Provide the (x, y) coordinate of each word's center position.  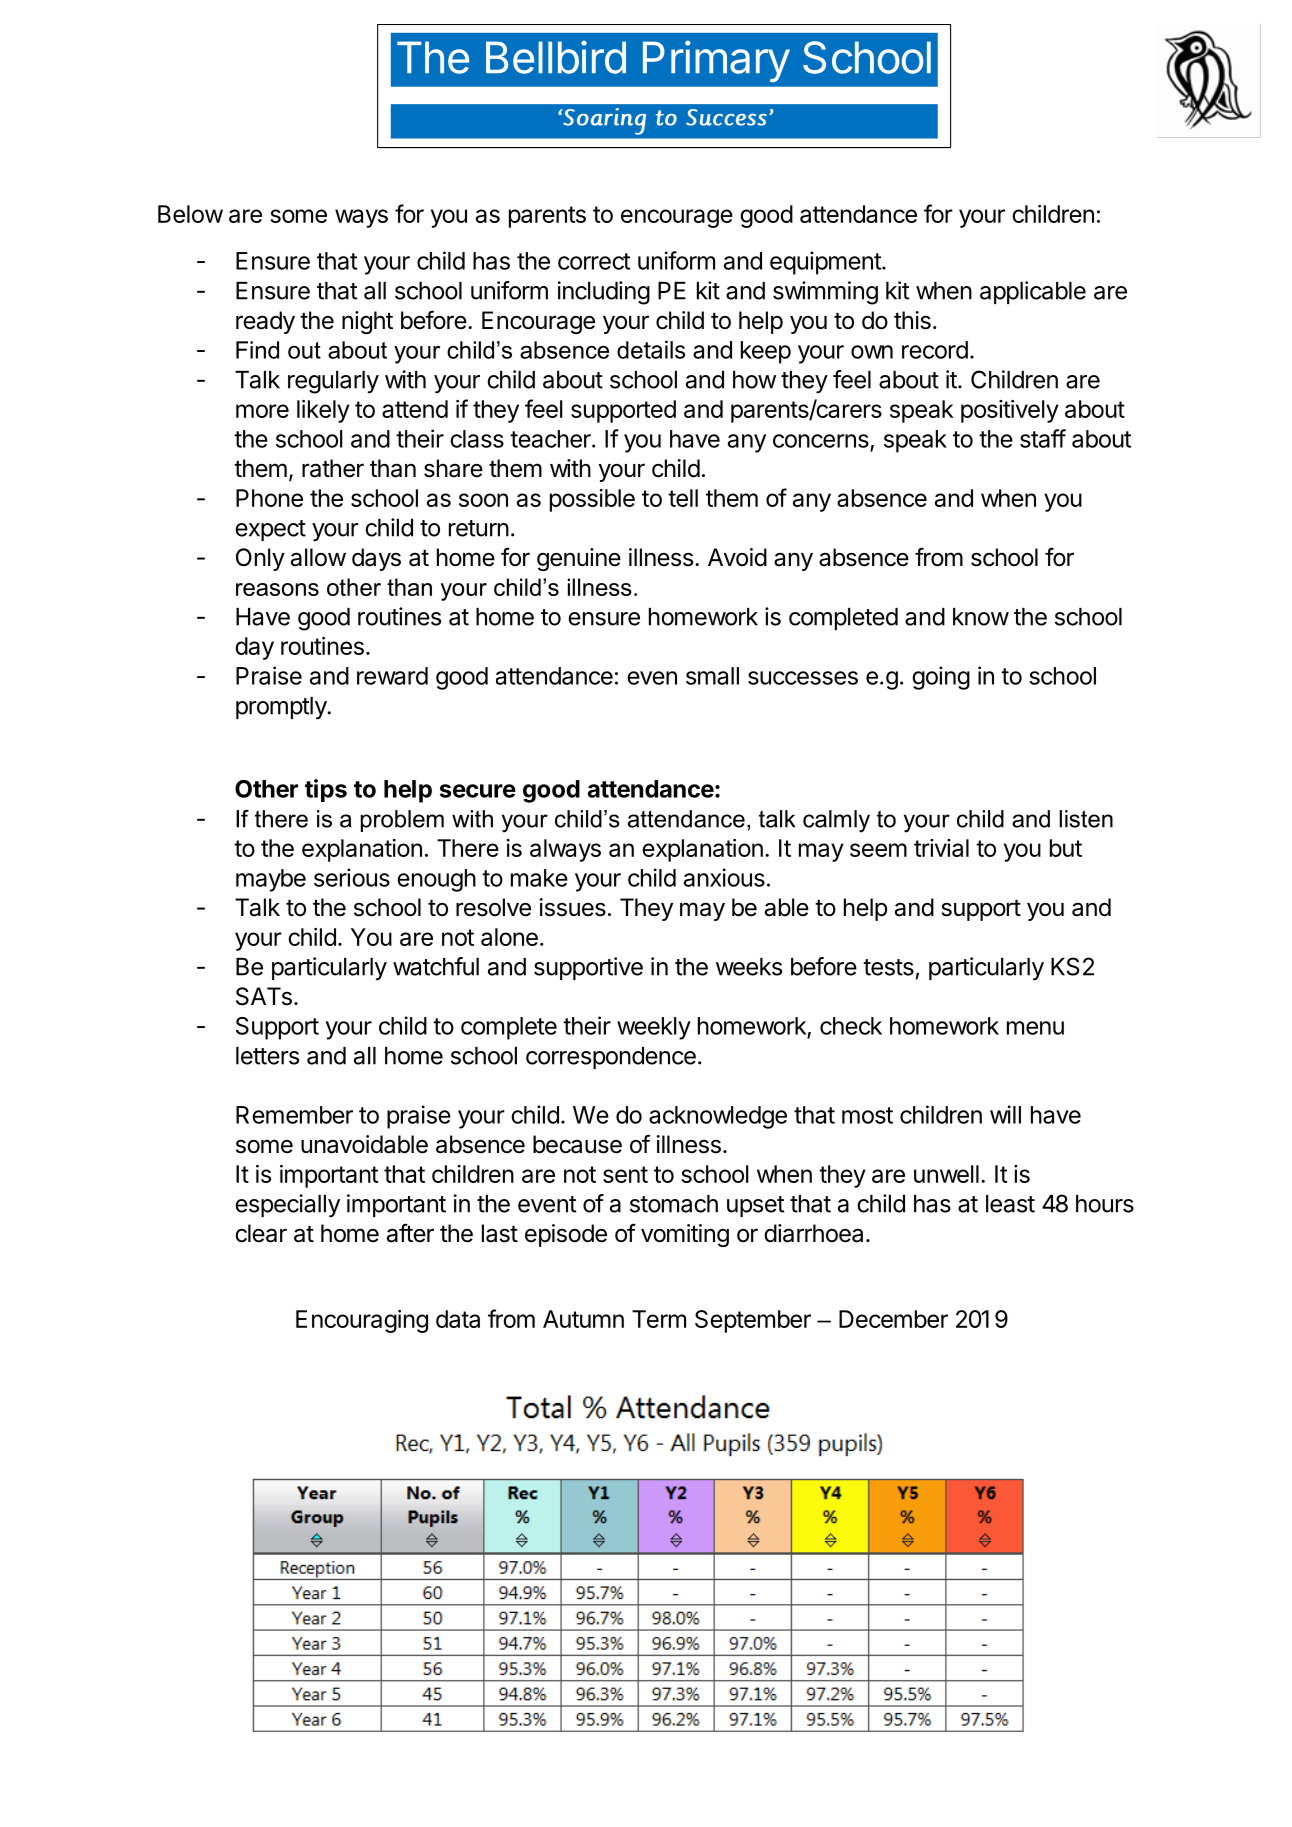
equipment (826, 263)
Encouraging (362, 1321)
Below (190, 214)
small (712, 676)
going (941, 678)
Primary (716, 61)
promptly (282, 708)
